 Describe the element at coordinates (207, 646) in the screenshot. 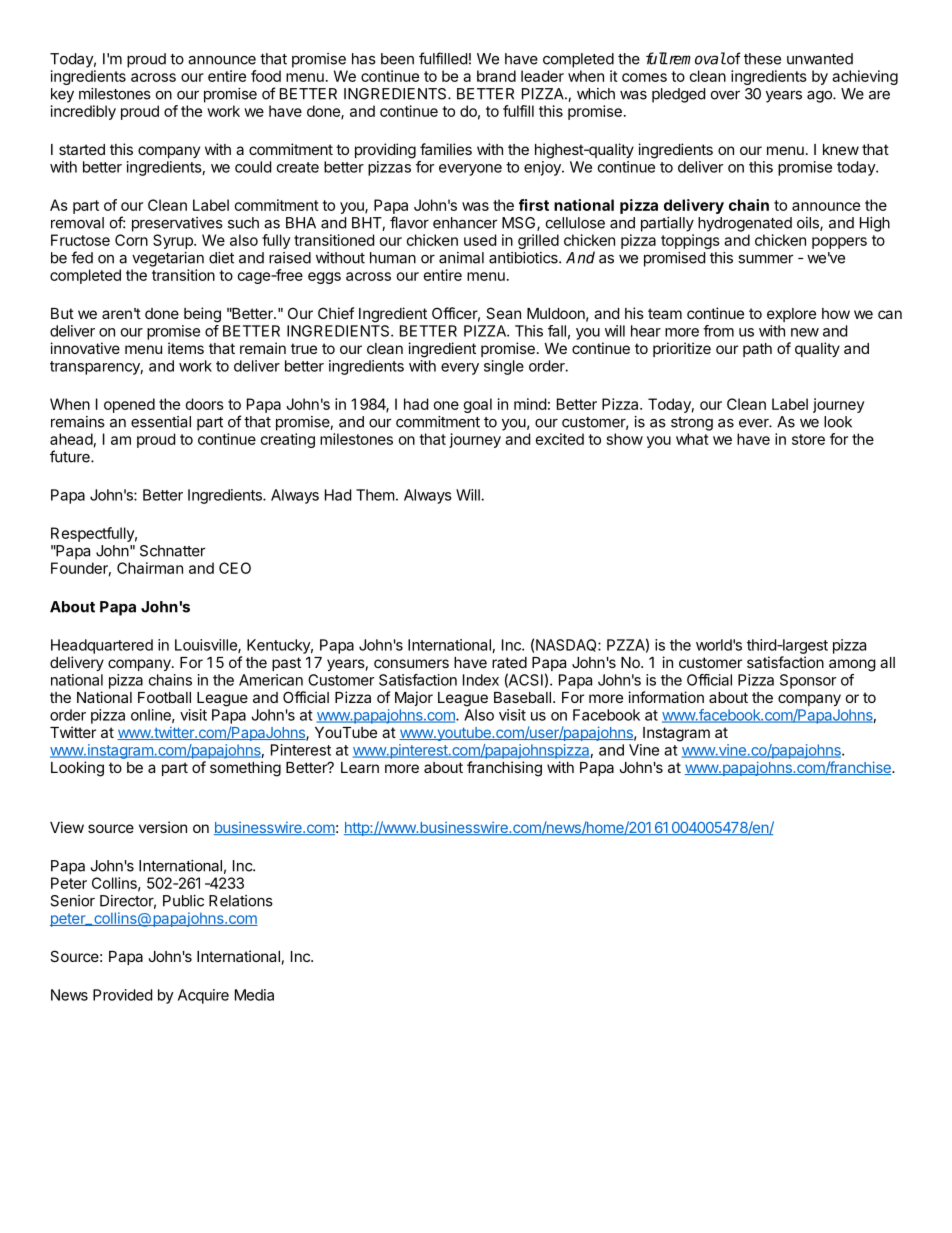

I see `Louisville` at that location.
